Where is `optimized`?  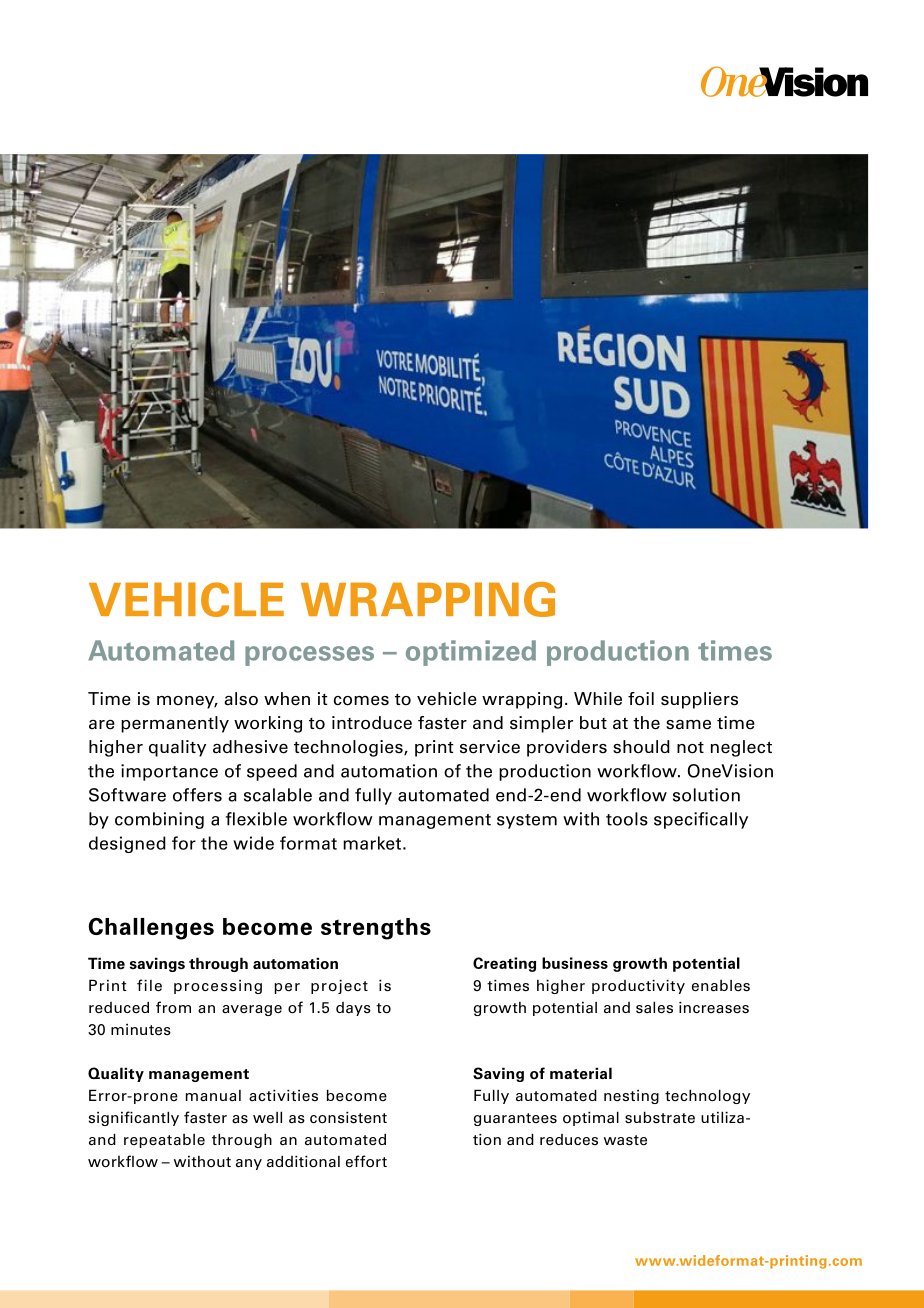
optimized is located at coordinates (471, 653).
